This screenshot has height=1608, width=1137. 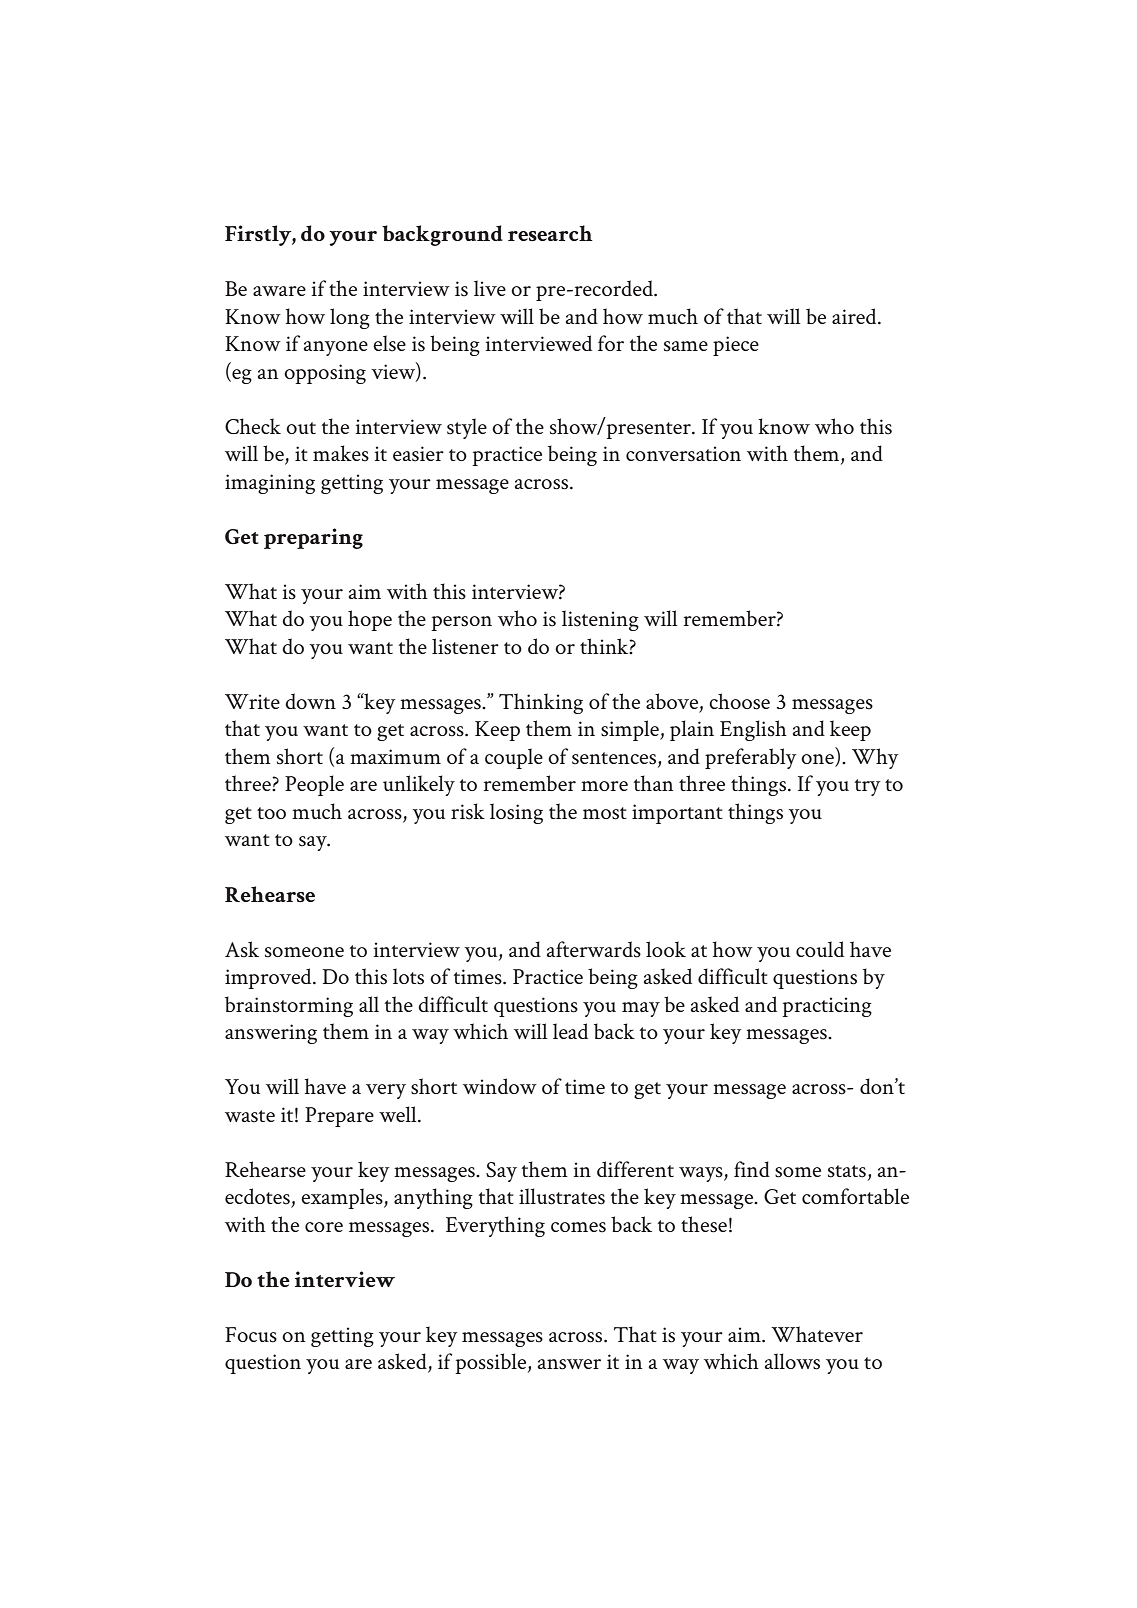 What do you see at coordinates (279, 291) in the screenshot?
I see `aware` at bounding box center [279, 291].
